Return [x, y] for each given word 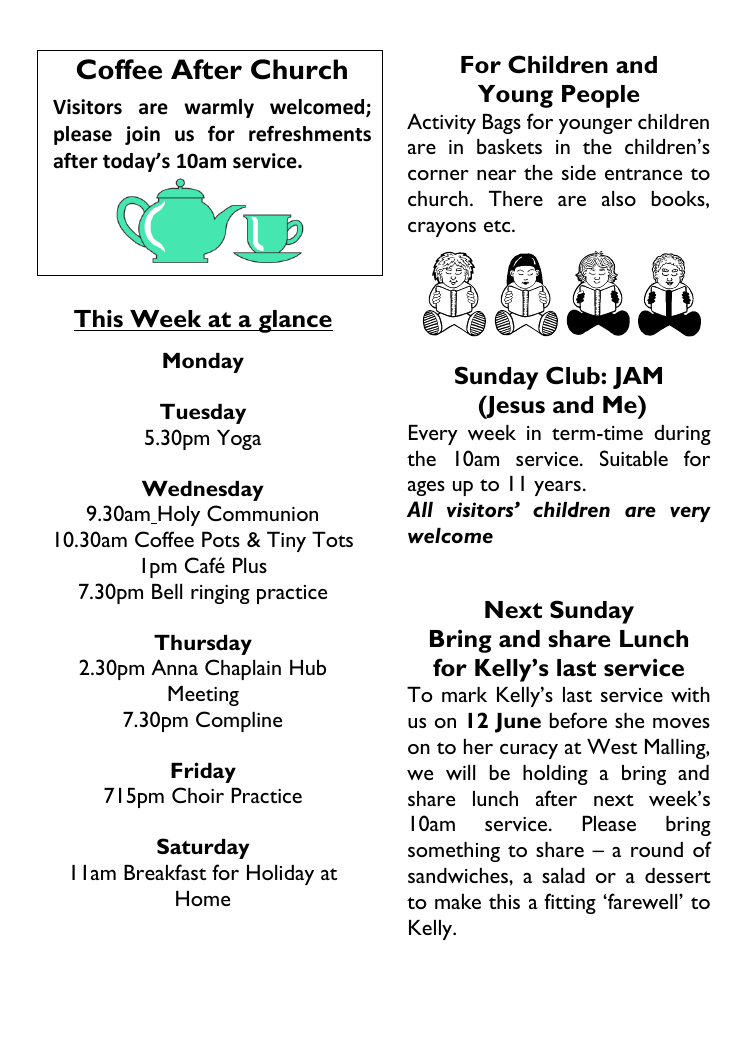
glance [295, 321]
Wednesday [203, 491]
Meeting [203, 696]
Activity [441, 123]
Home [203, 898]
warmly [219, 108]
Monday [203, 363]
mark [464, 694]
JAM [637, 378]
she [629, 720]
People [600, 96]
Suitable [634, 458]
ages [426, 488]
